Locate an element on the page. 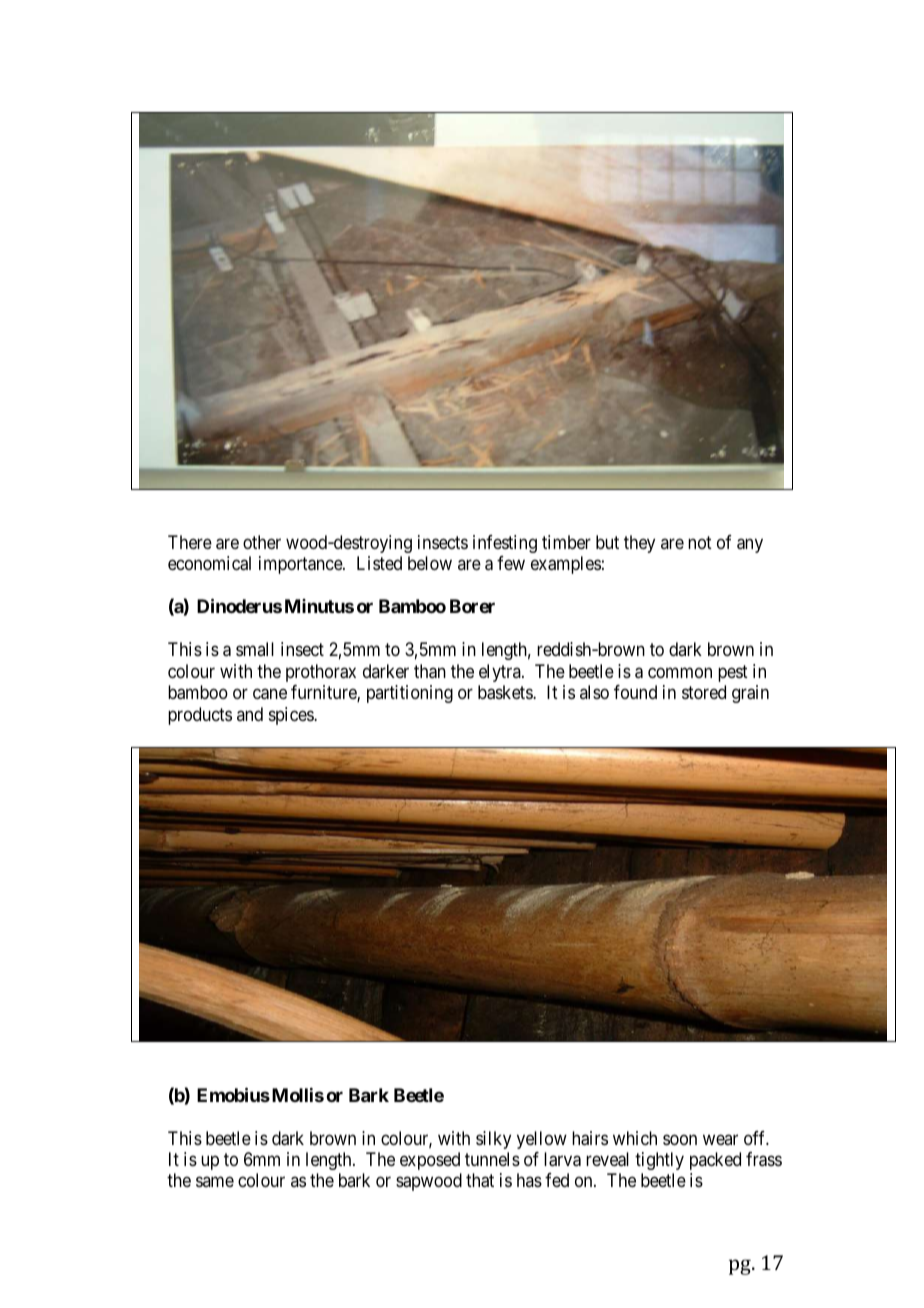 The image size is (924, 1308). few is located at coordinates (511, 563).
